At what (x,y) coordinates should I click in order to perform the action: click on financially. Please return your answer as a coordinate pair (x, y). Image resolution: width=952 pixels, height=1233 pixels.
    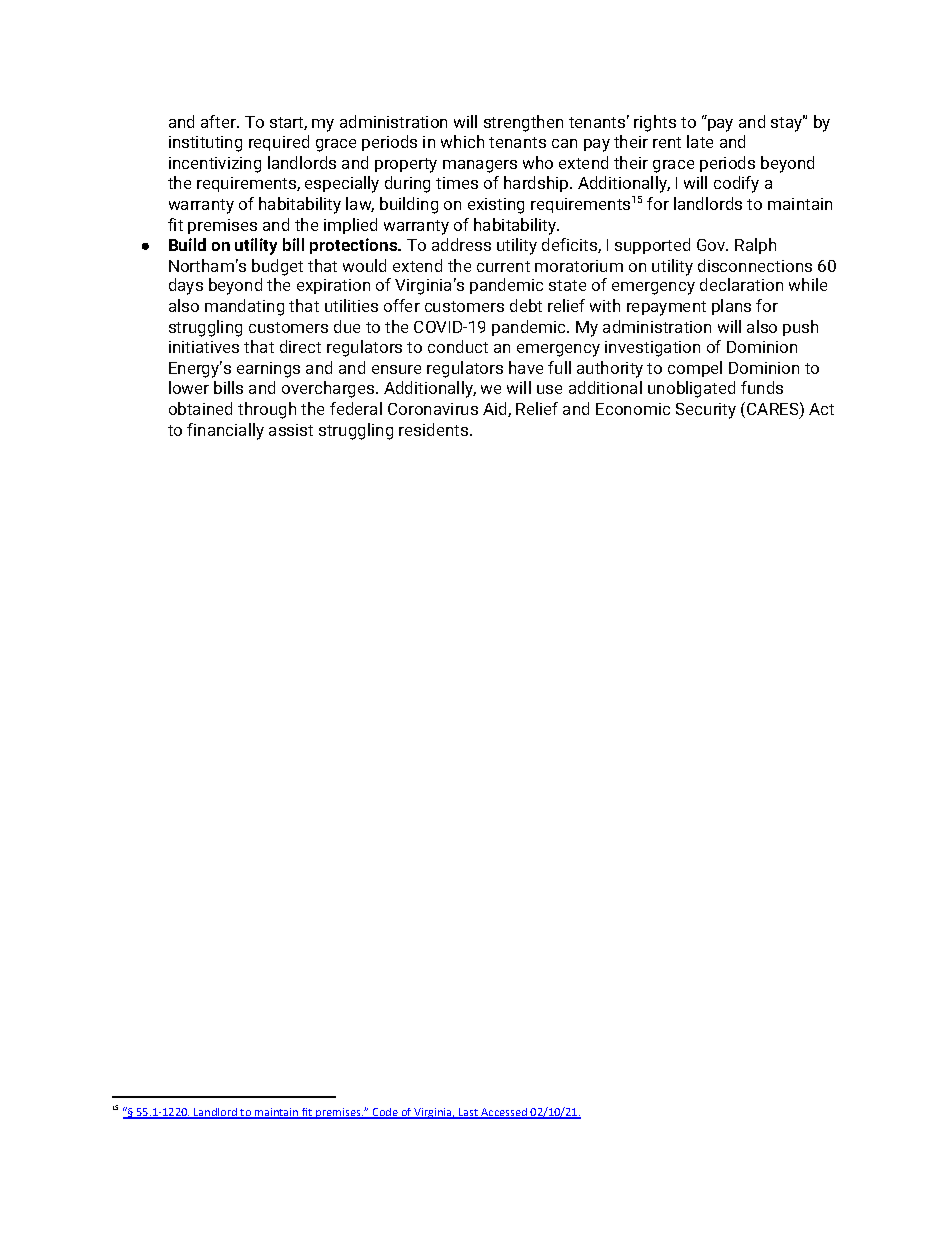
    Looking at the image, I should click on (225, 431).
